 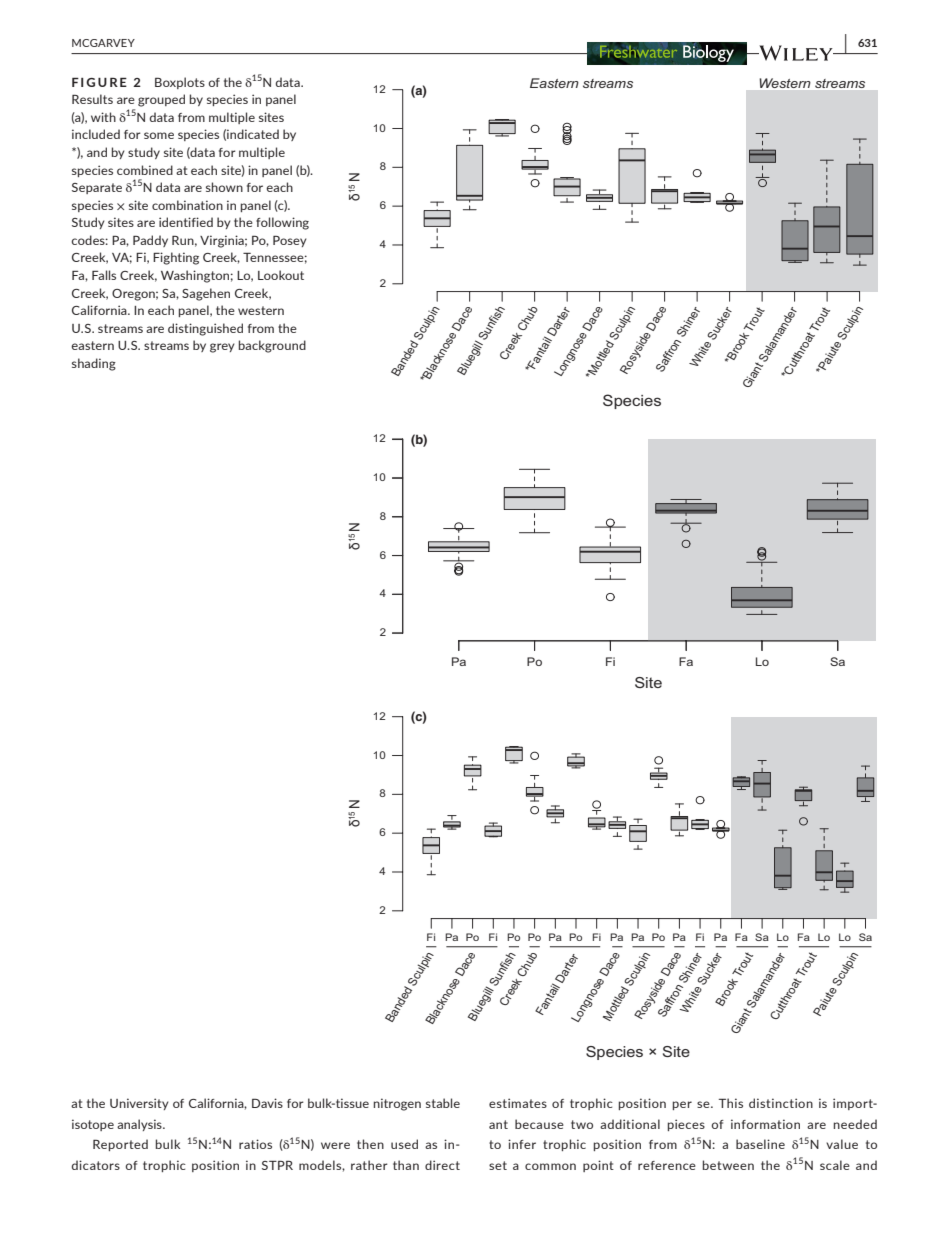 I want to click on grey, so click(x=222, y=348).
